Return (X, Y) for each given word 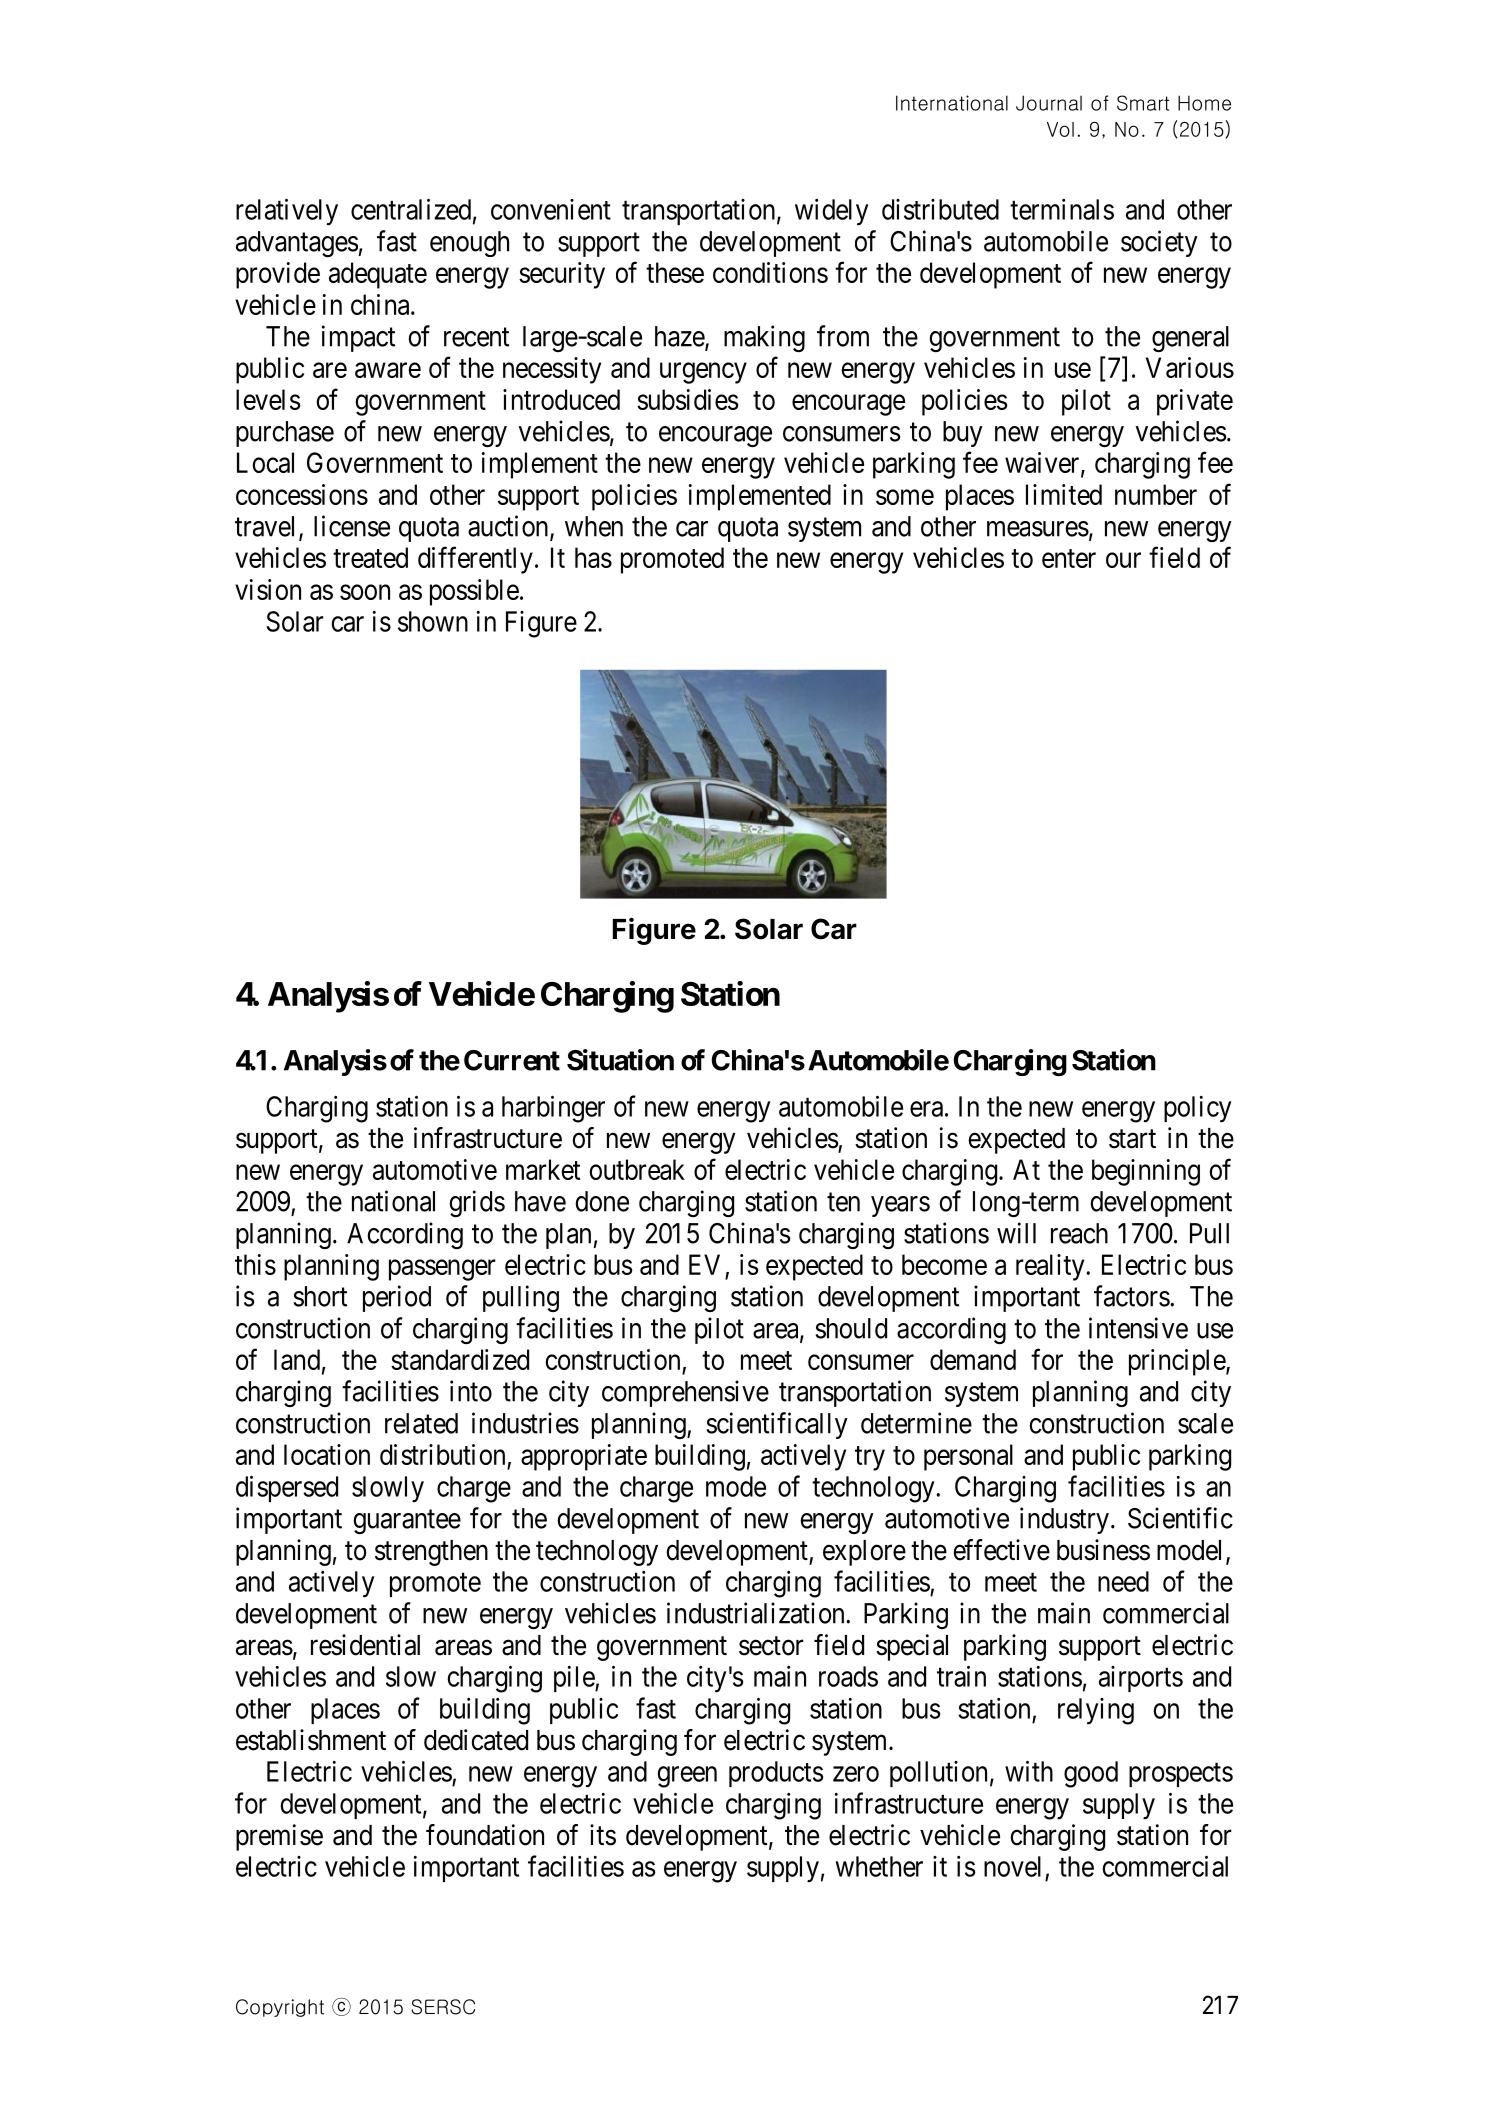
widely (832, 212)
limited (1064, 494)
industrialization (757, 1613)
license (352, 526)
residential (365, 1645)
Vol (1060, 129)
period (397, 1298)
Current (512, 1060)
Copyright (280, 2008)
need (1123, 1581)
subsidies (688, 399)
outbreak (637, 1169)
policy (1198, 1109)
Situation (620, 1060)
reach (1079, 1233)
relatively (287, 212)
